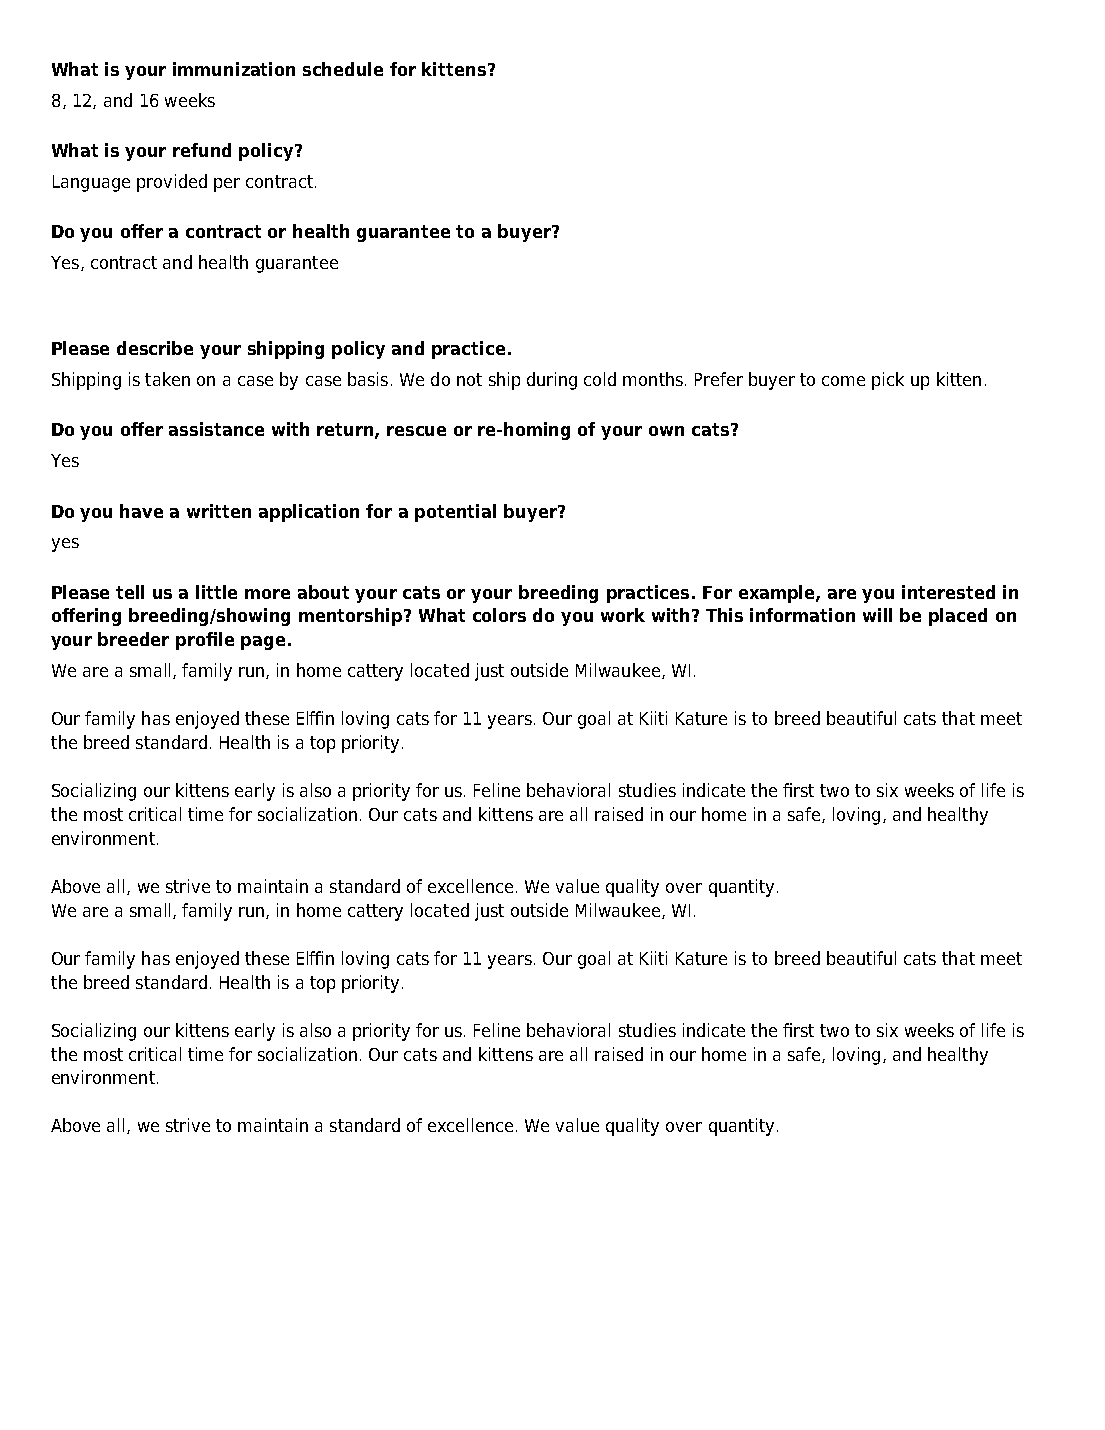 Image resolution: width=1105 pixels, height=1430 pixels. I want to click on describe, so click(155, 348).
